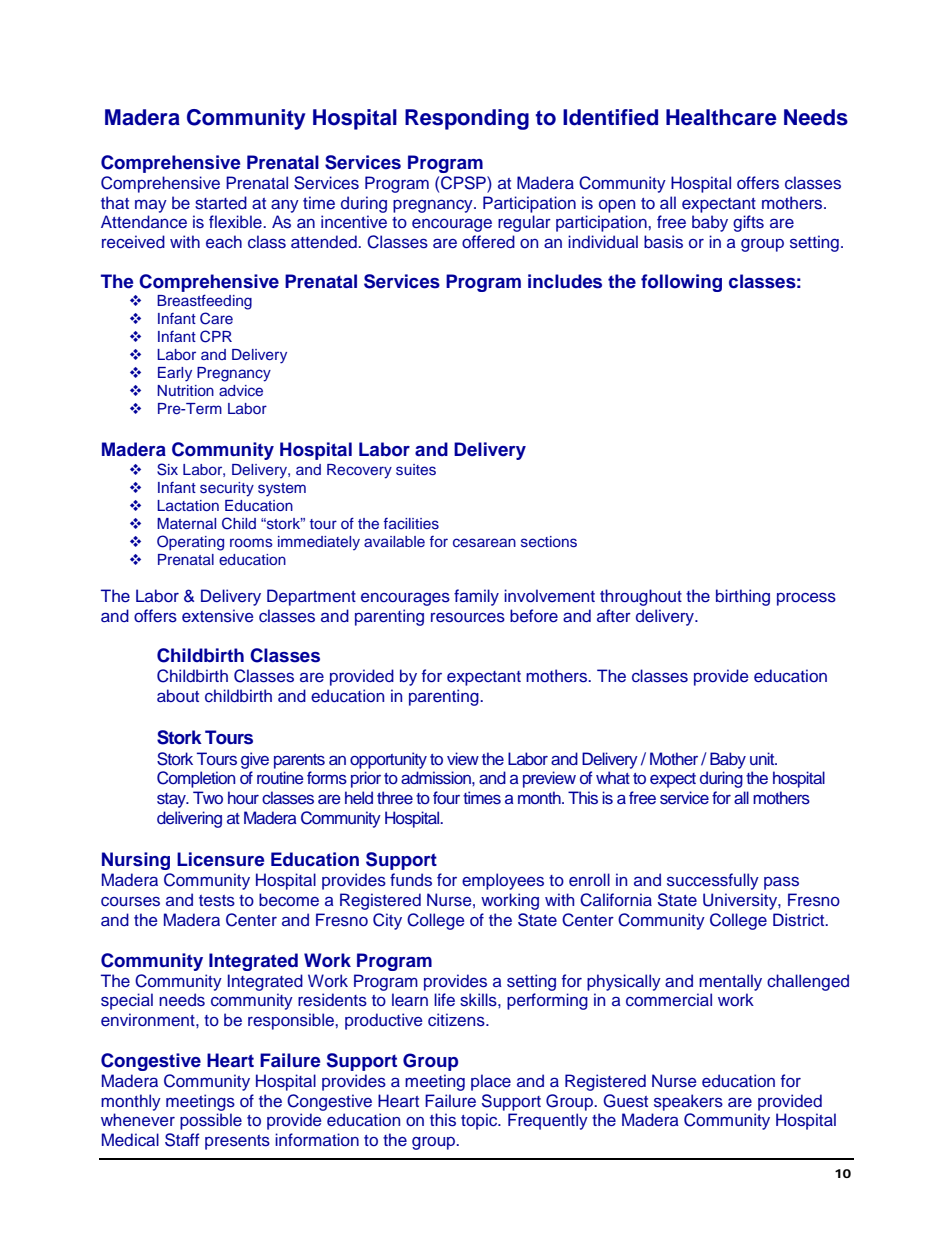  Describe the element at coordinates (416, 469) in the image. I see `suites` at that location.
